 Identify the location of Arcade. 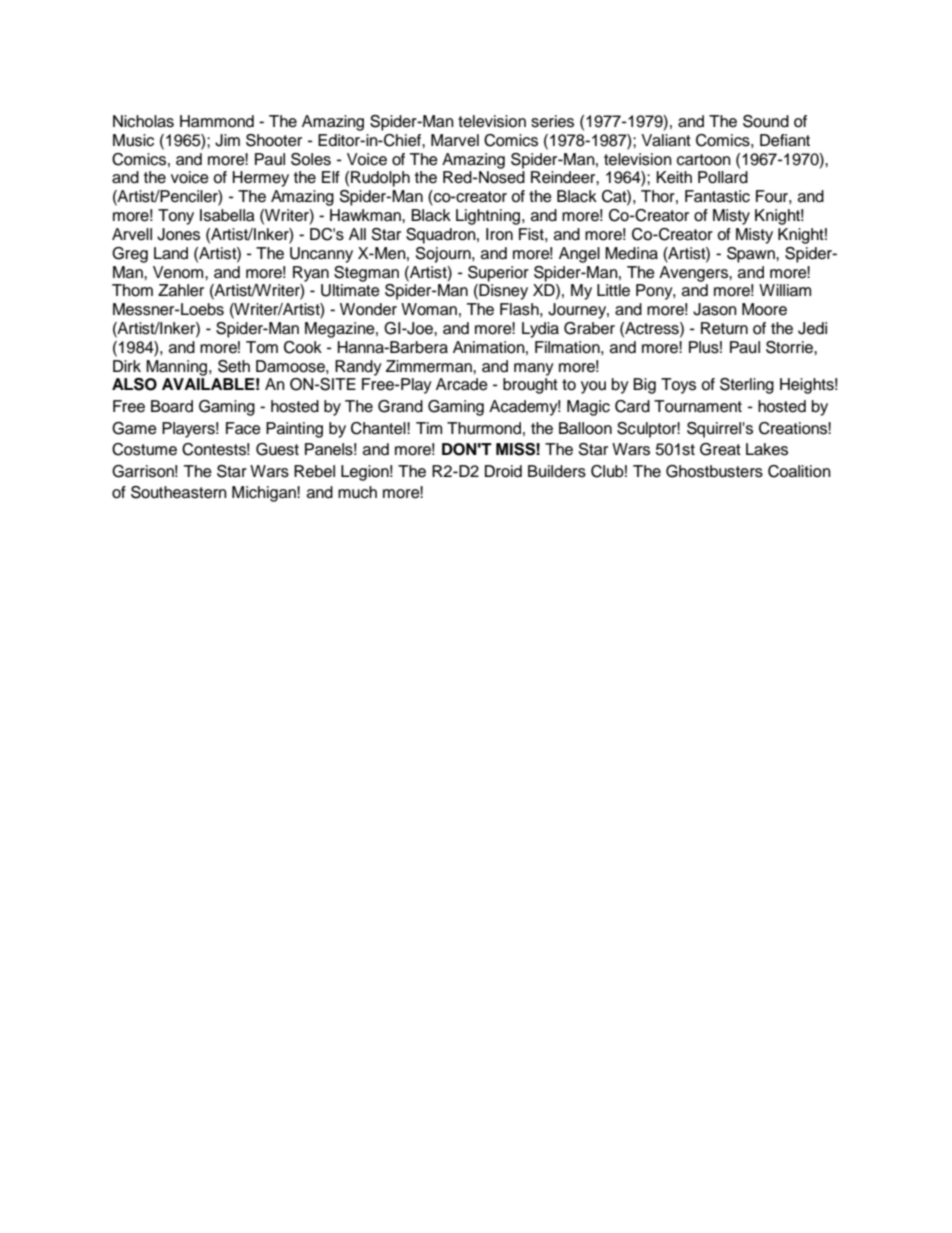
(462, 384).
